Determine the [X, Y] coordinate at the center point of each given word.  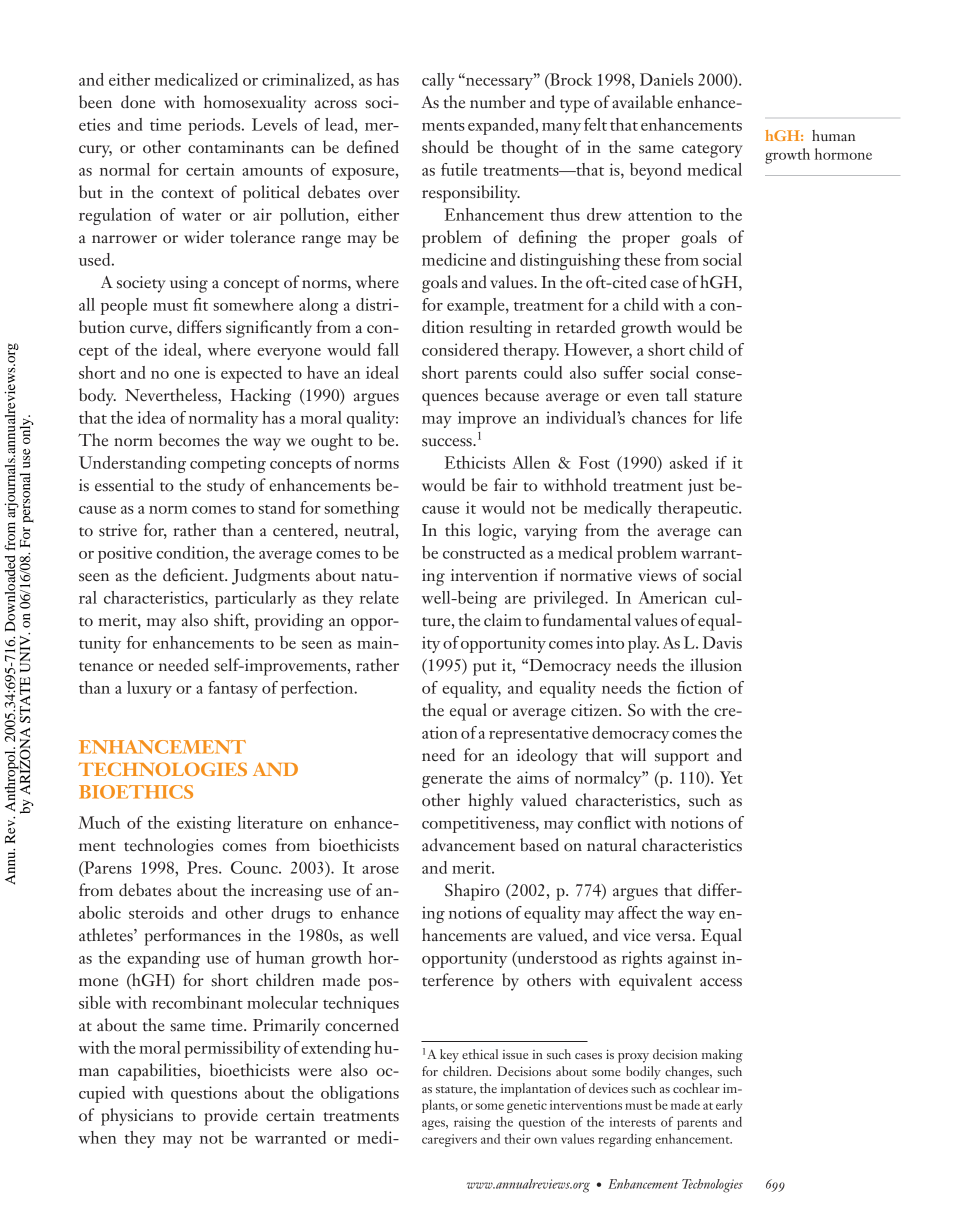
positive [125, 554]
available [642, 102]
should [445, 147]
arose [380, 870]
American [672, 597]
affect [637, 912]
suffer [623, 372]
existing [204, 824]
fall [388, 349]
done [138, 102]
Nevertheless [172, 395]
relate [379, 597]
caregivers [449, 1140]
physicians [137, 1117]
